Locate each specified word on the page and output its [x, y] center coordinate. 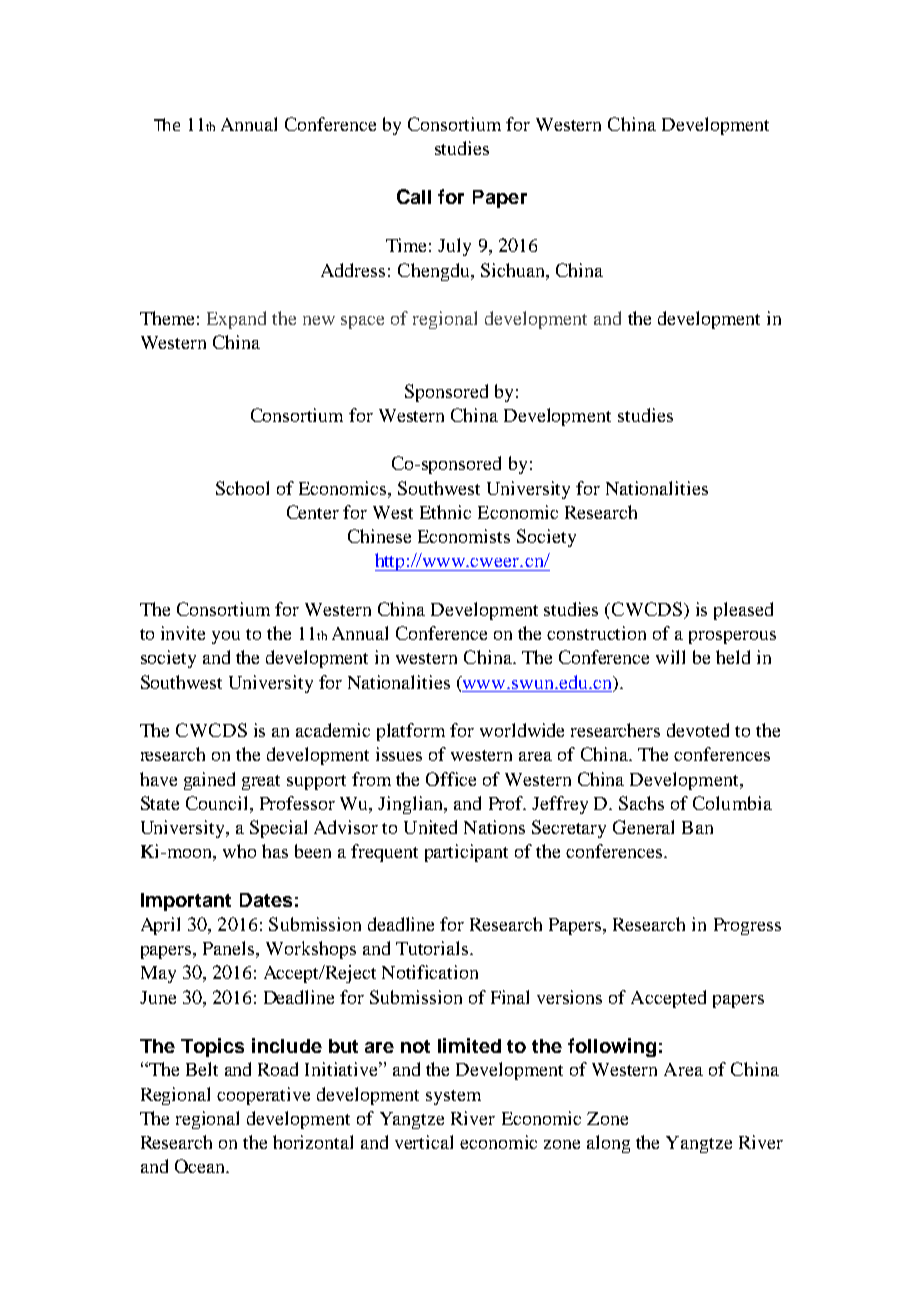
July [454, 247]
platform [411, 732]
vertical [424, 1142]
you [226, 637]
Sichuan [514, 270]
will [670, 657]
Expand [236, 320]
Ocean [201, 1166]
